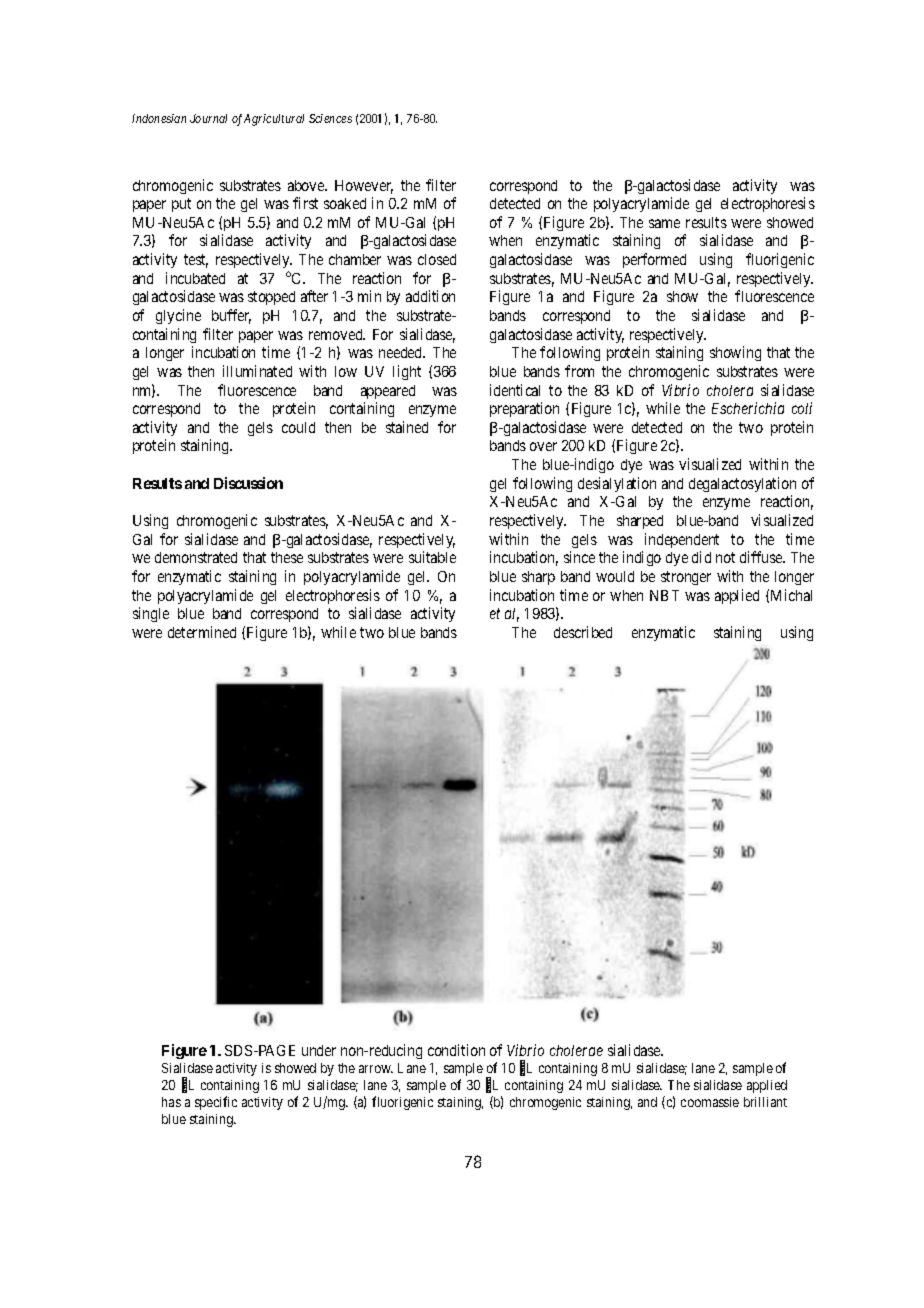  What do you see at coordinates (231, 316) in the document?
I see `buffer` at bounding box center [231, 316].
